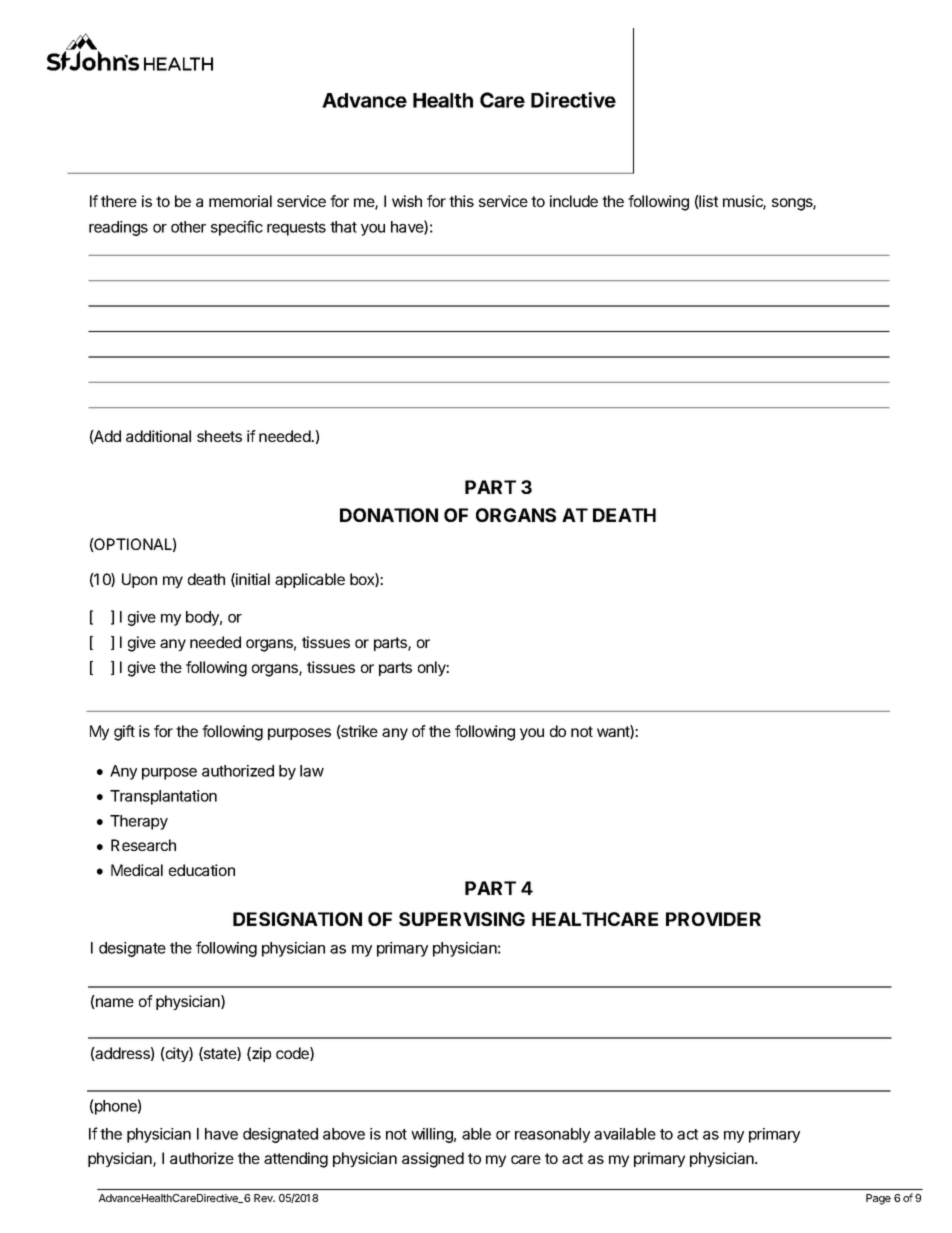 Image resolution: width=952 pixels, height=1233 pixels. What do you see at coordinates (312, 771) in the screenshot?
I see `law` at bounding box center [312, 771].
